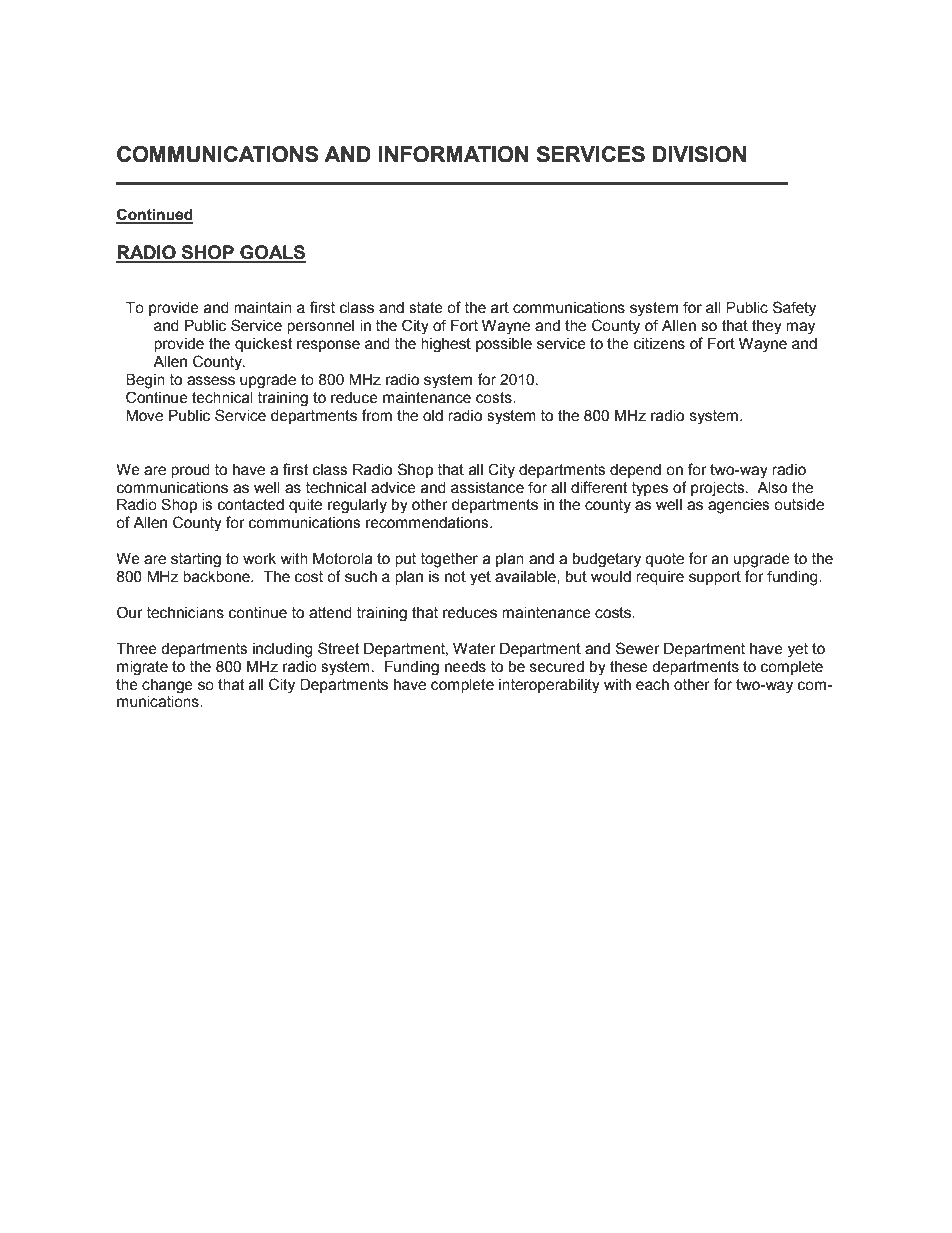 This image has height=1233, width=952. Describe the element at coordinates (635, 471) in the image. I see `depend` at that location.
